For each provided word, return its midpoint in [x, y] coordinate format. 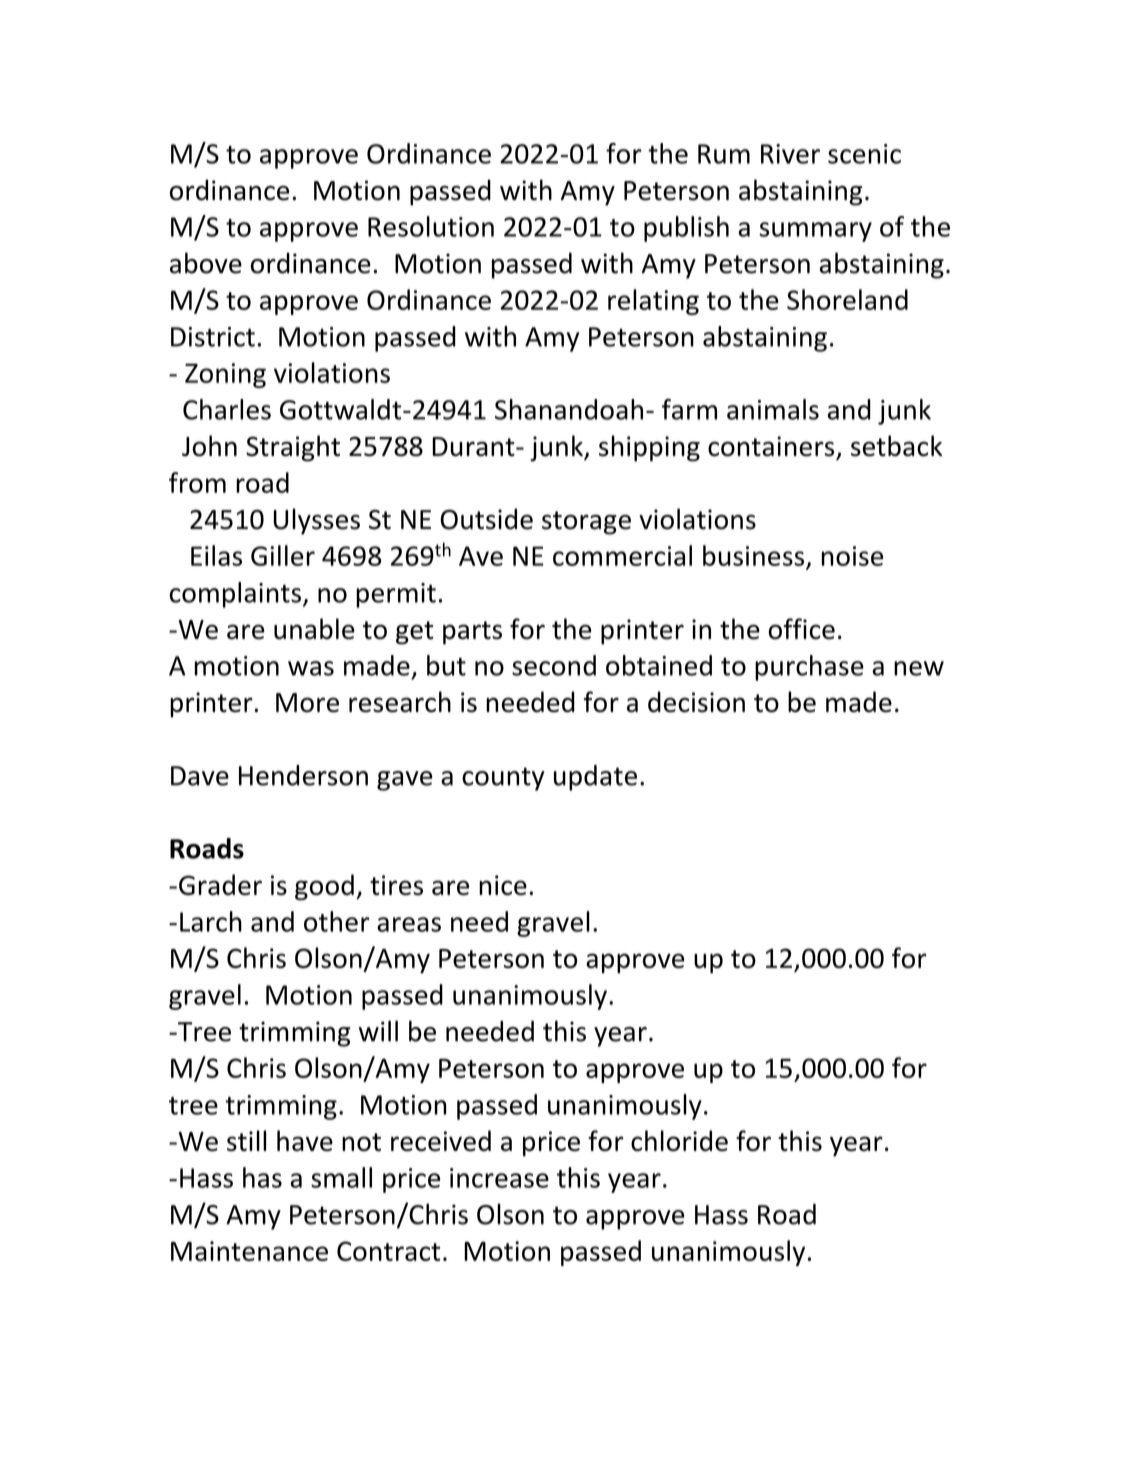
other [336, 921]
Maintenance [249, 1251]
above [206, 263]
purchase [809, 668]
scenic [864, 154]
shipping [649, 448]
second [554, 665]
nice [503, 885]
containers [771, 446]
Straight [293, 448]
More [307, 703]
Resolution [431, 226]
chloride [679, 1140]
